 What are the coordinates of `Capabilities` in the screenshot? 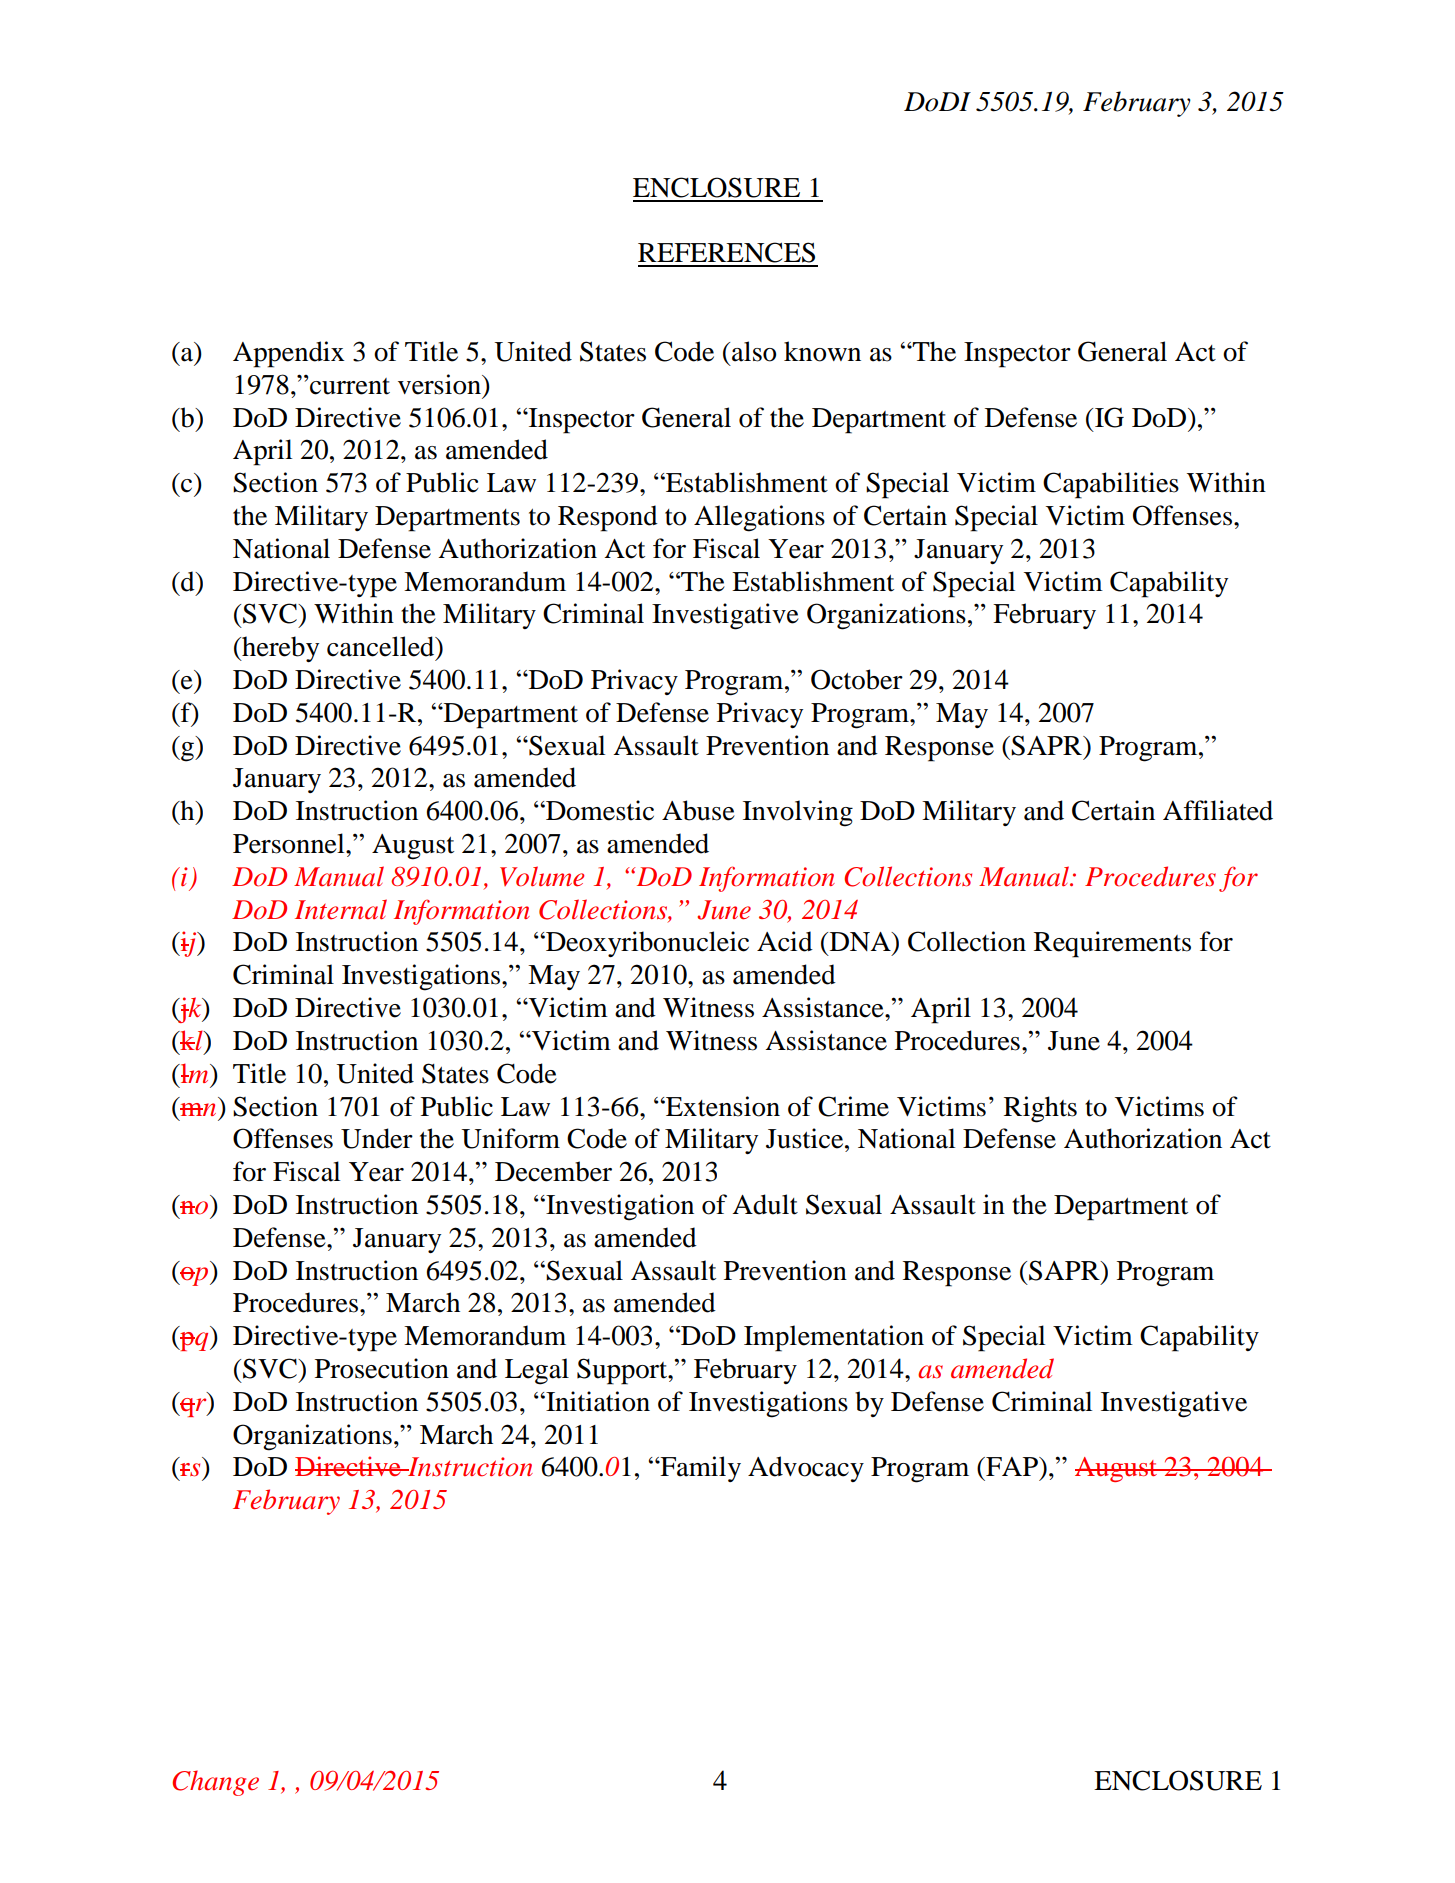 It's located at (1111, 485).
